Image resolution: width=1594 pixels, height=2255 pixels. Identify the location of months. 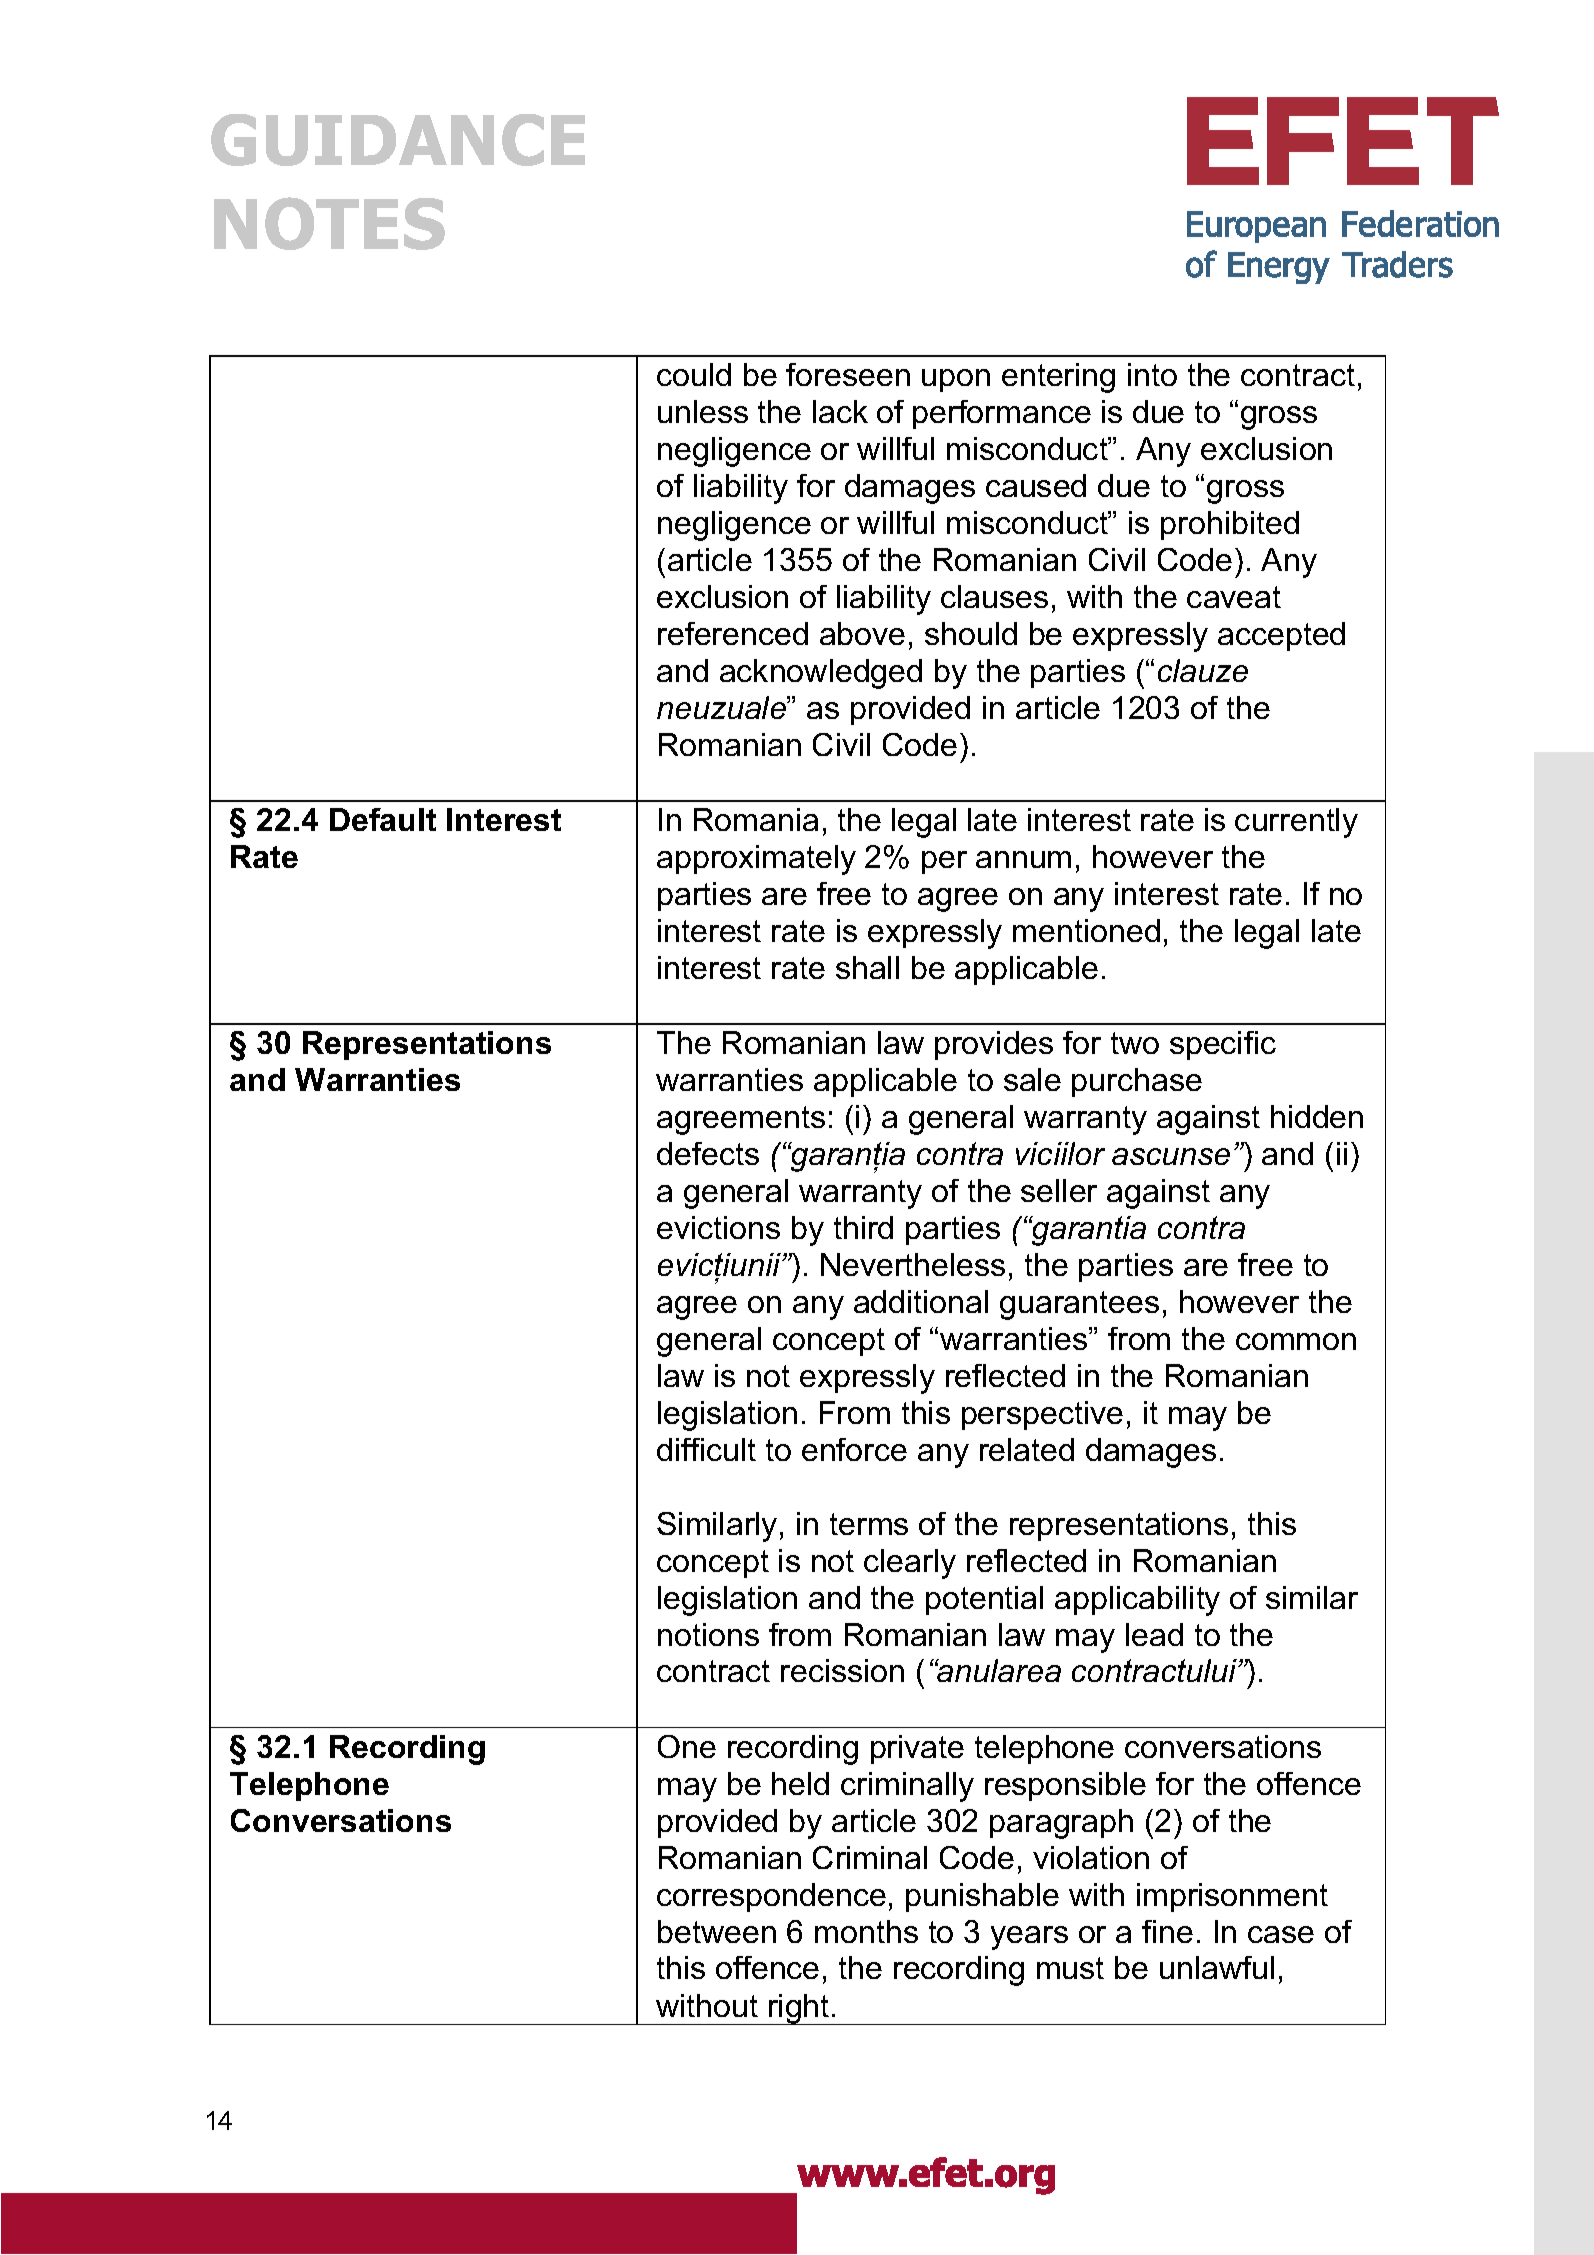
(866, 1931).
